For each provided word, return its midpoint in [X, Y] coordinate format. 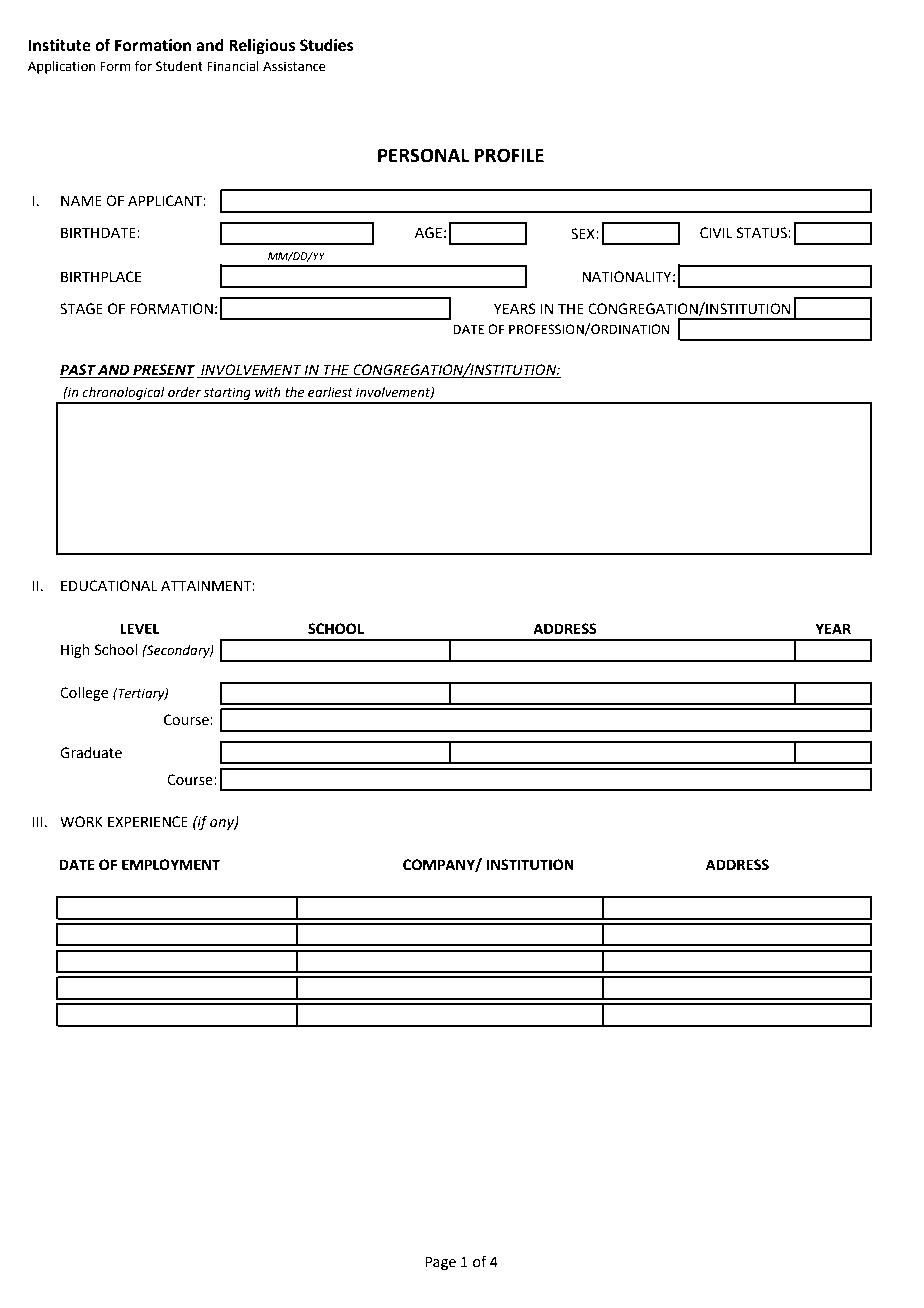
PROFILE [509, 155]
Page [440, 1263]
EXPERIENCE [148, 822]
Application [62, 67]
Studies [327, 45]
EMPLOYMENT [171, 865]
